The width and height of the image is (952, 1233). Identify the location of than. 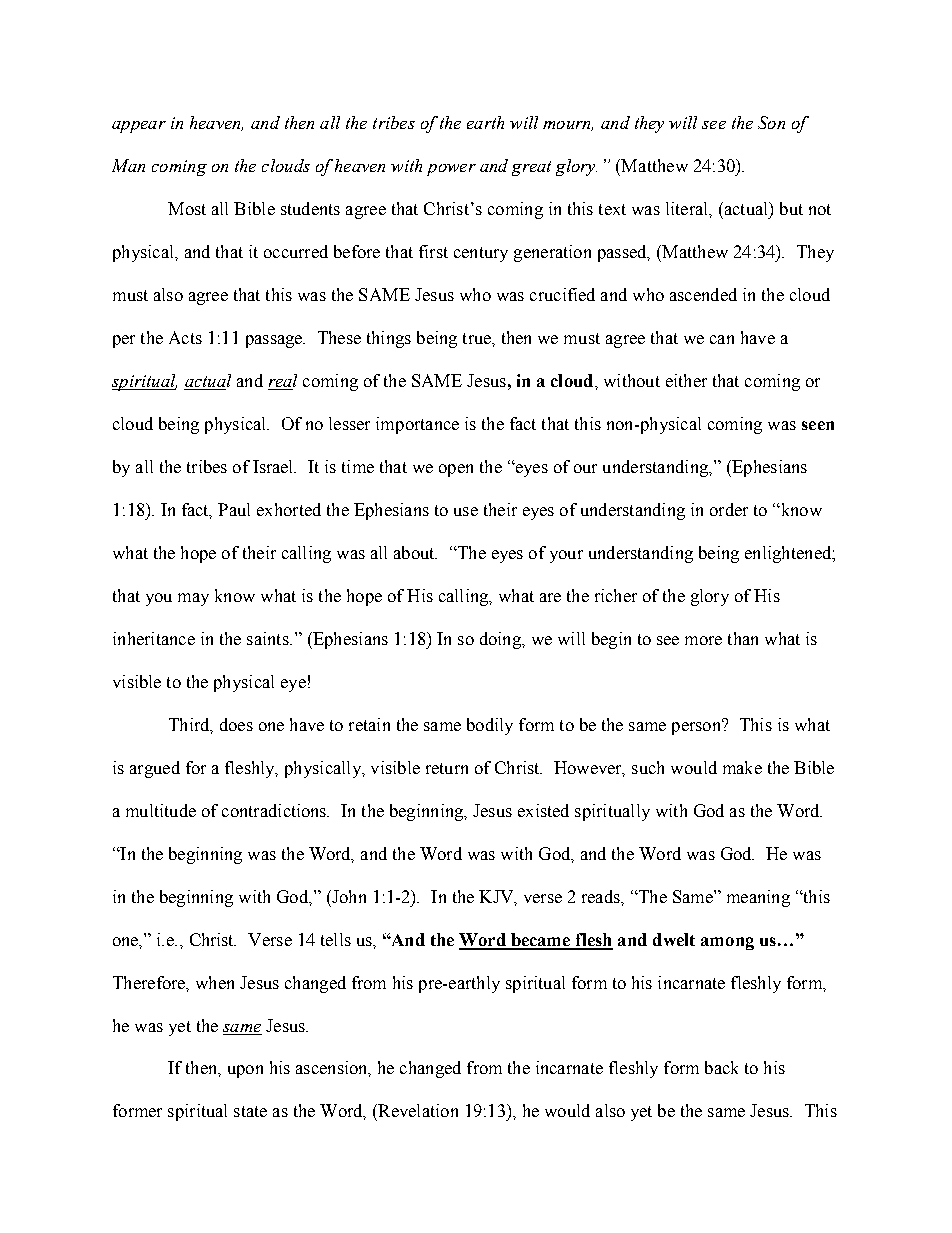
(743, 638).
